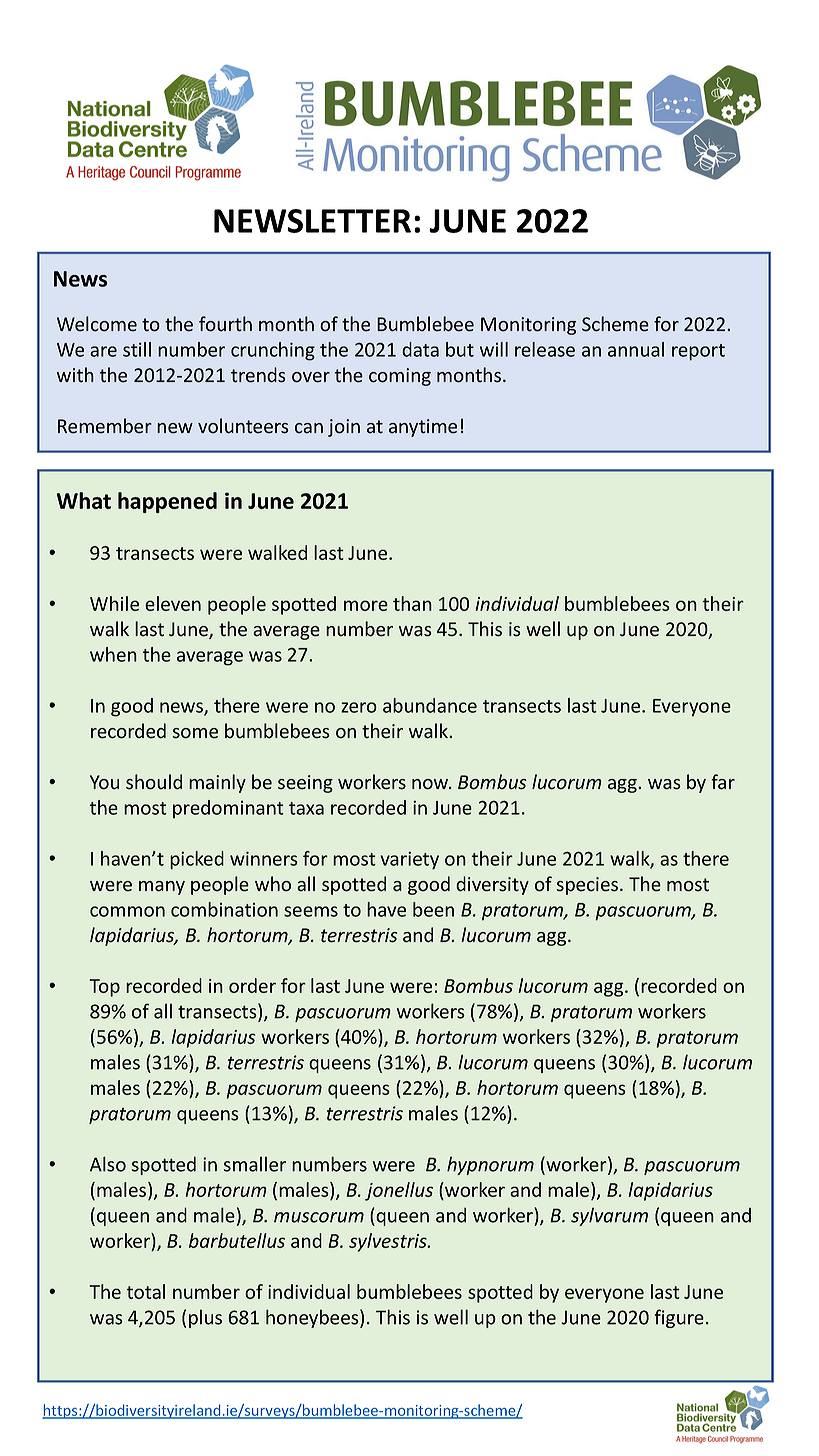 This page has width=819, height=1456. What do you see at coordinates (636, 349) in the page?
I see `annual` at bounding box center [636, 349].
